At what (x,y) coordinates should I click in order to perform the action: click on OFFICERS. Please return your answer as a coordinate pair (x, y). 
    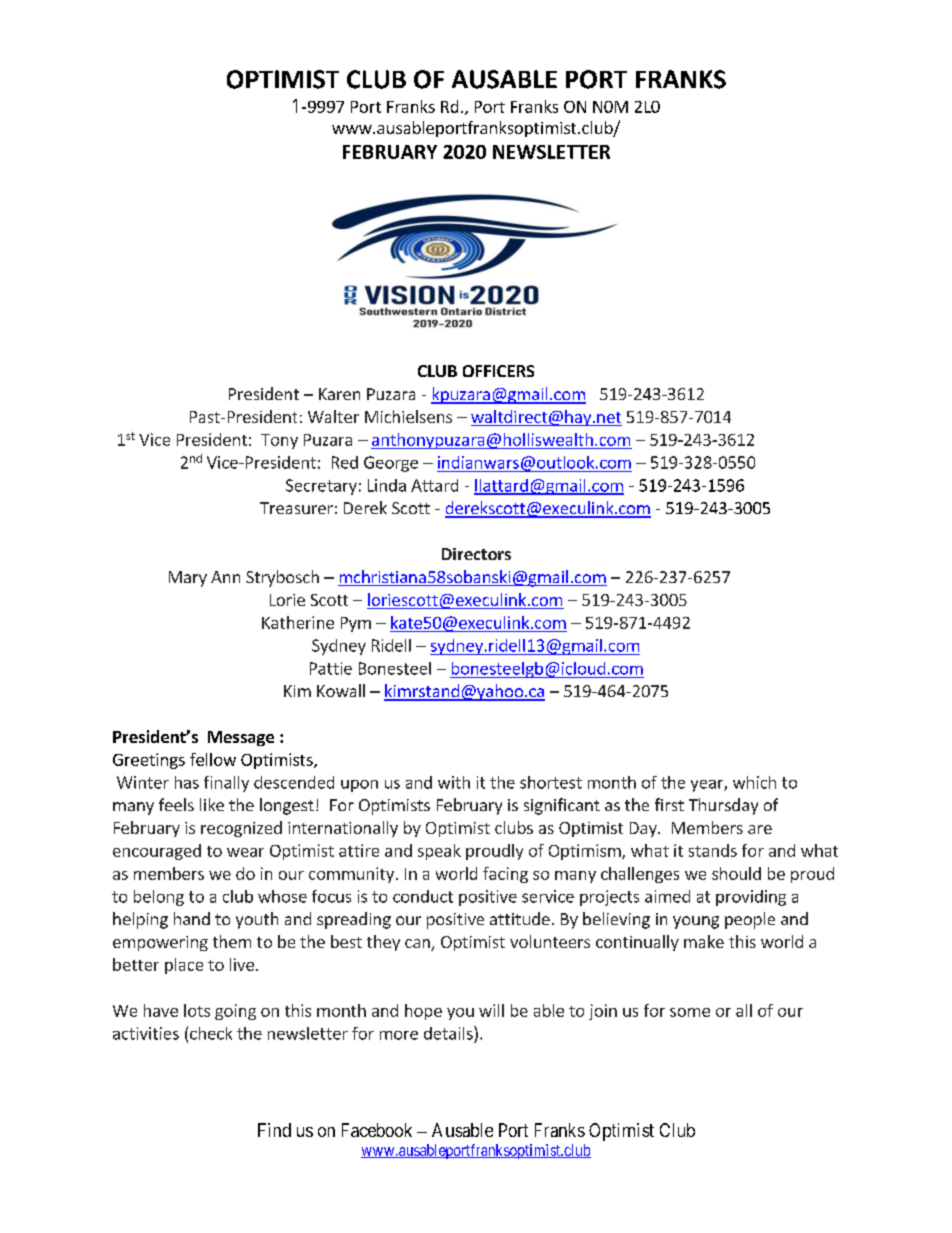
    Looking at the image, I should click on (498, 371).
